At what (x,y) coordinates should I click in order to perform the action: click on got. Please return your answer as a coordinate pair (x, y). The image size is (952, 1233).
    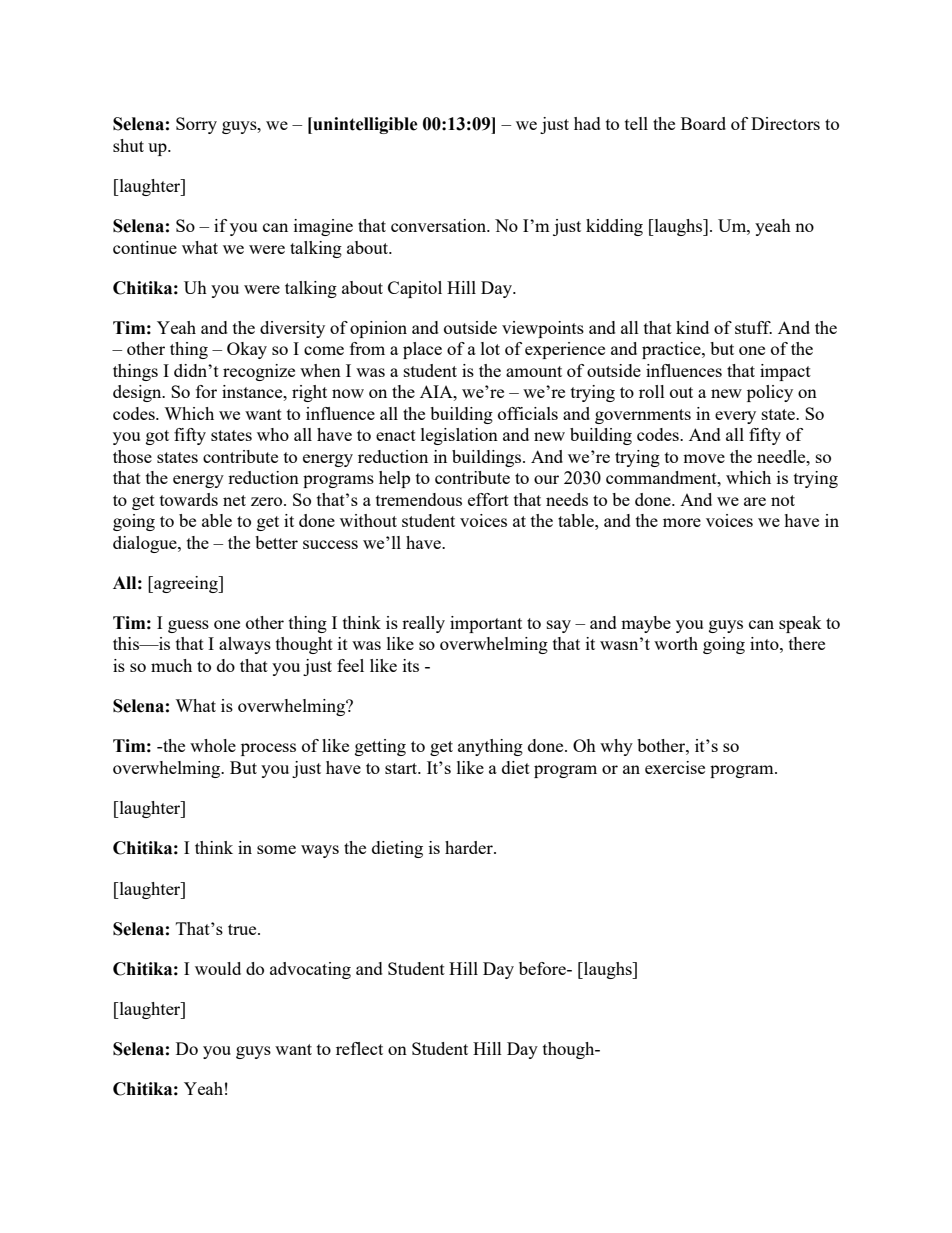
    Looking at the image, I should click on (157, 437).
